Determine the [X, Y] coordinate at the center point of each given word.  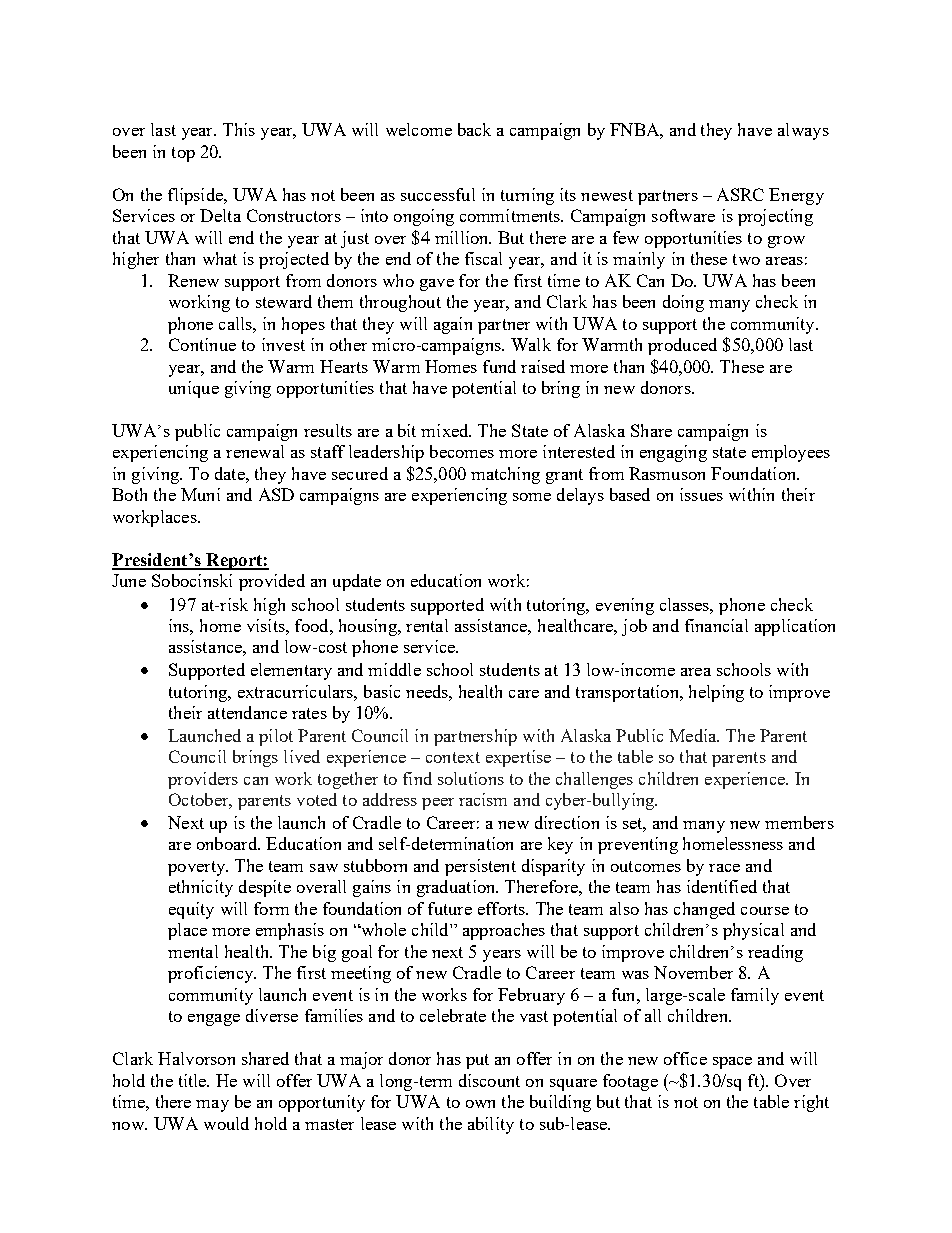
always [803, 131]
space [732, 1063]
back [474, 129]
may [212, 1106]
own [480, 1104]
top [183, 154]
